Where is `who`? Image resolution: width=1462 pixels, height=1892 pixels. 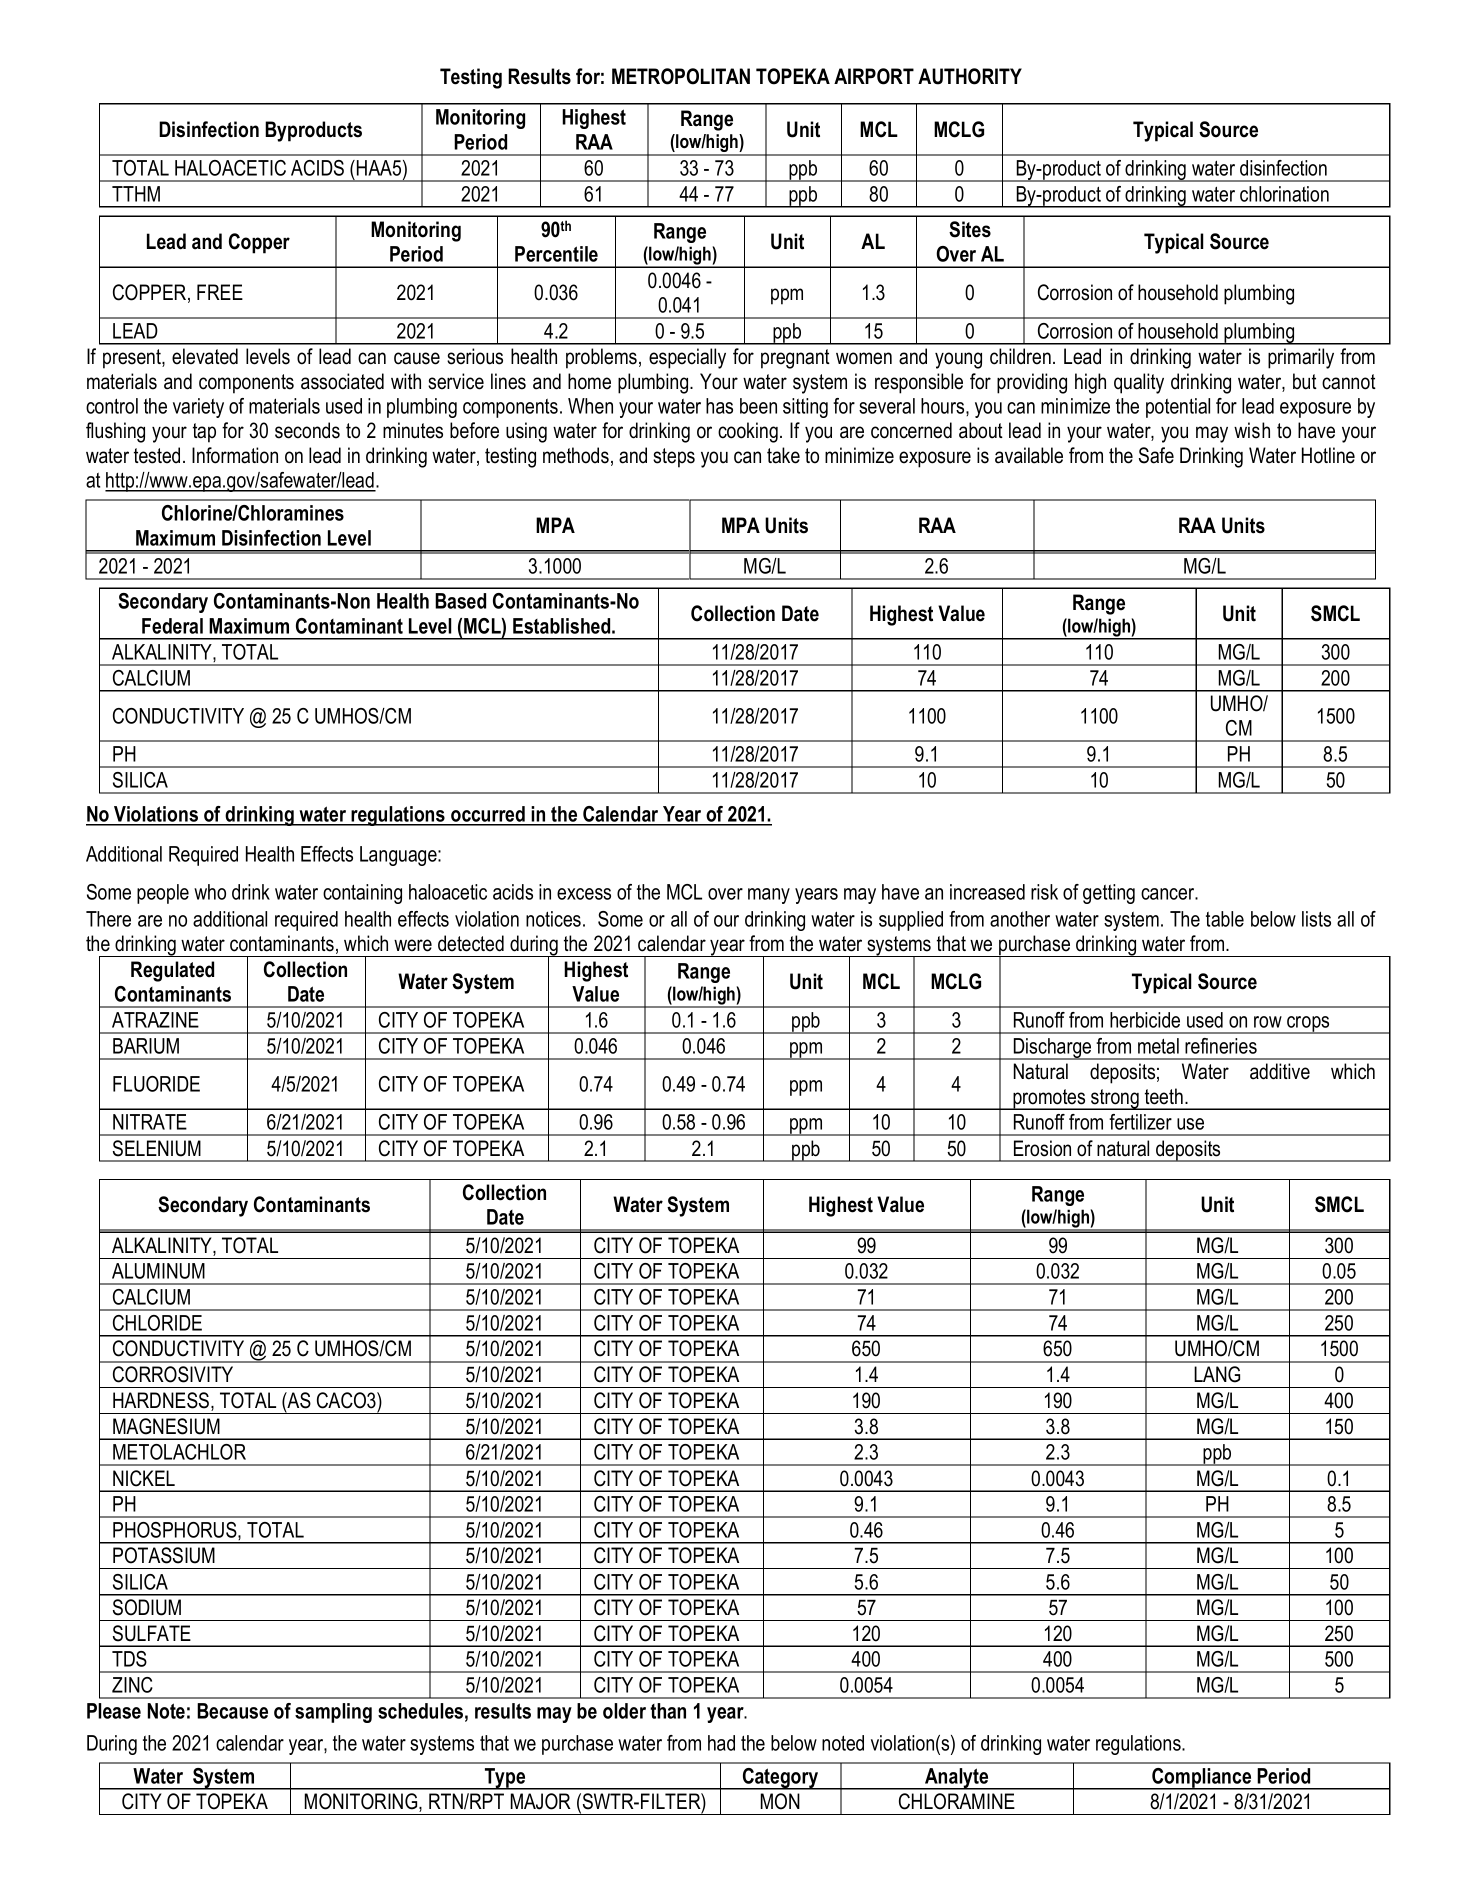
who is located at coordinates (210, 892).
